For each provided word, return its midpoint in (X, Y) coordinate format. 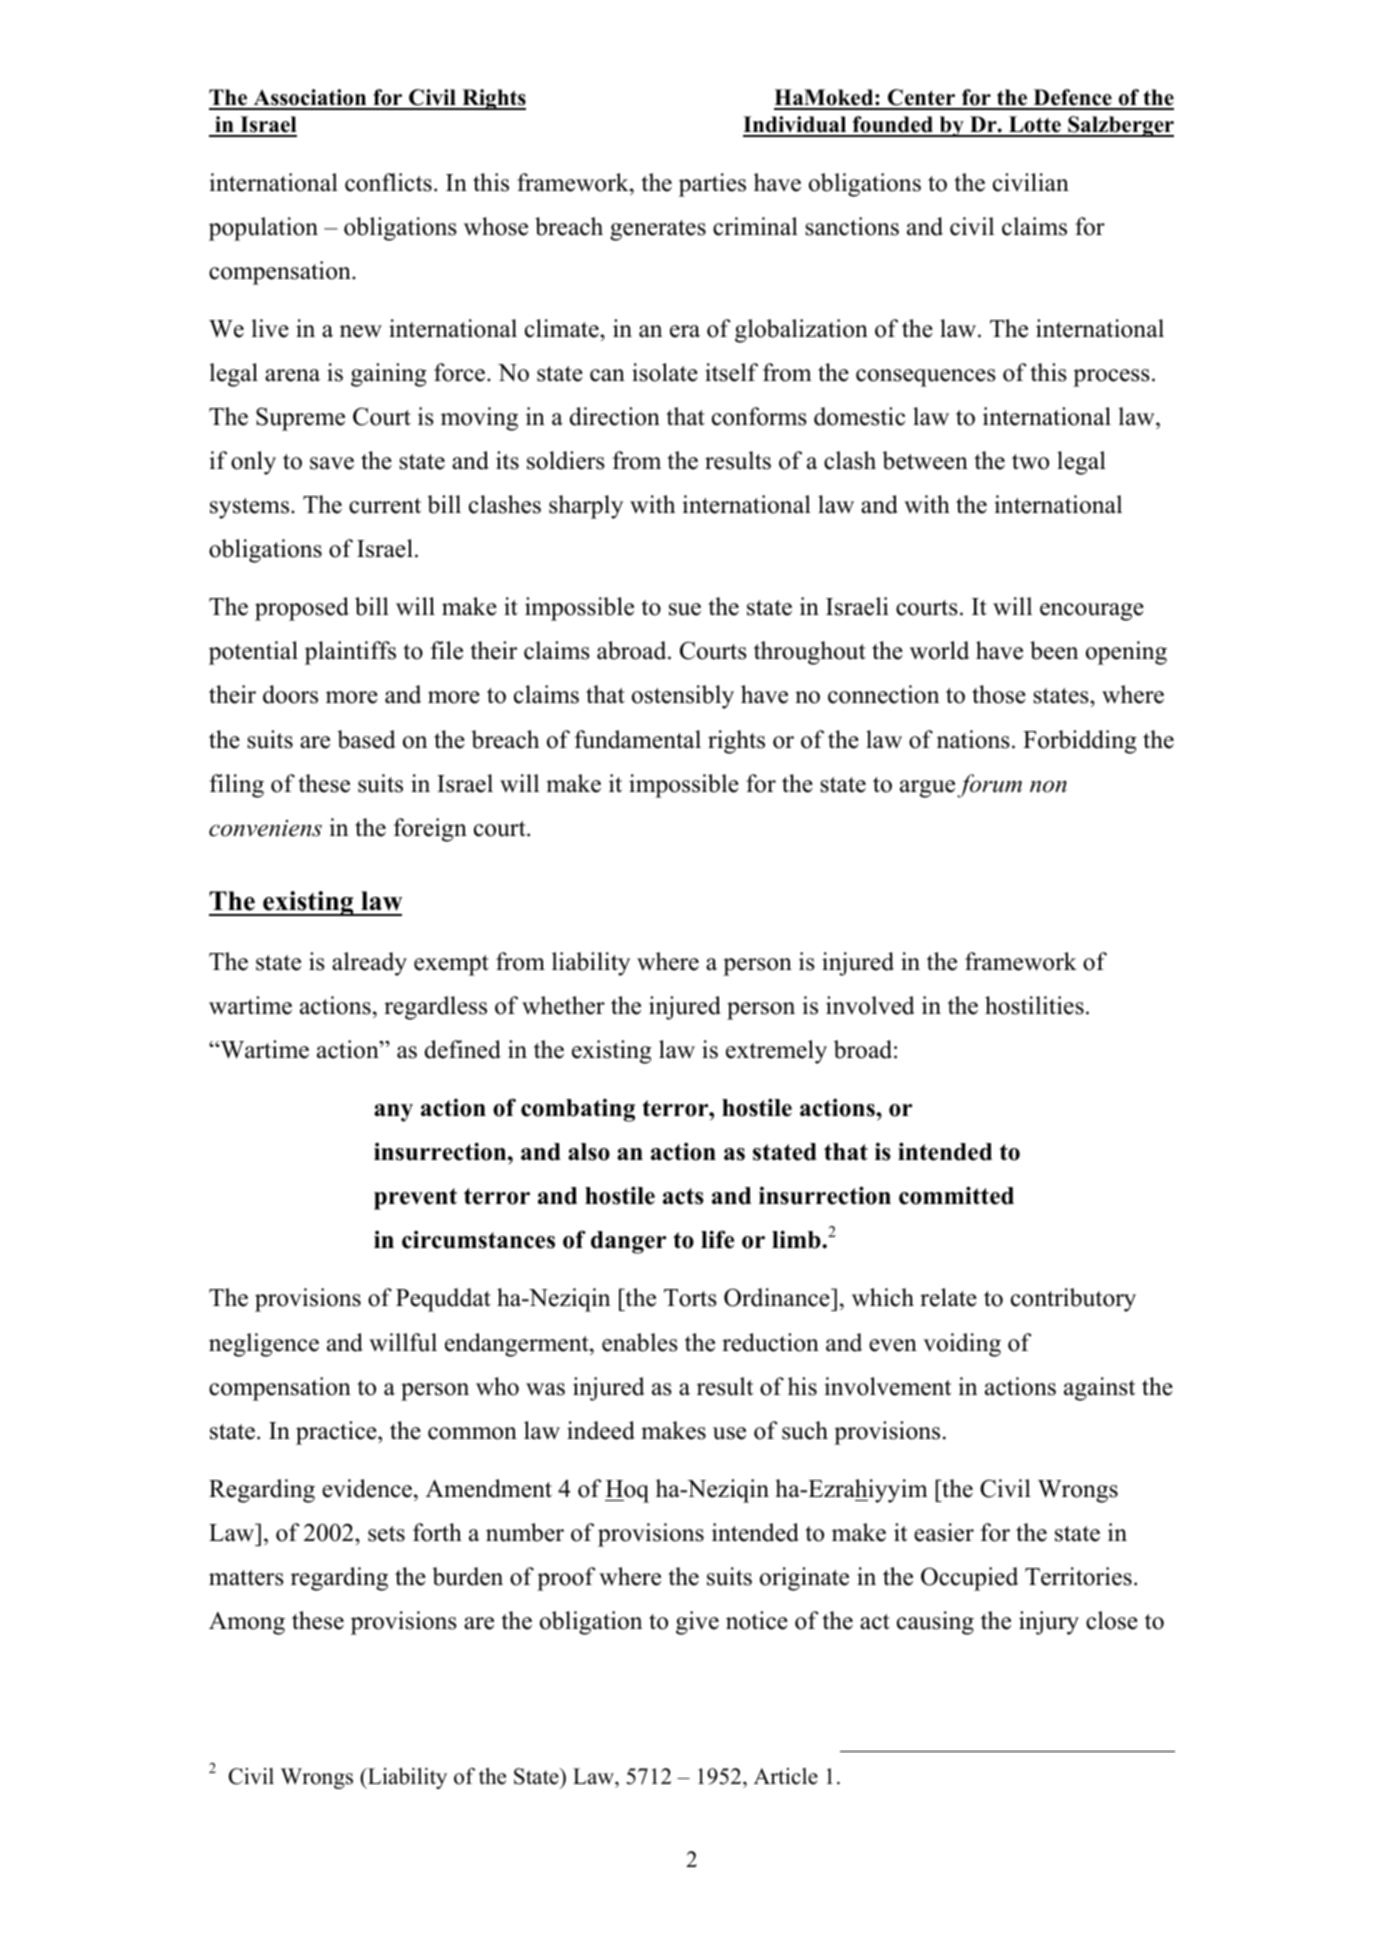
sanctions (852, 226)
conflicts (388, 182)
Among (247, 1623)
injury (1049, 1623)
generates (658, 230)
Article (786, 1776)
